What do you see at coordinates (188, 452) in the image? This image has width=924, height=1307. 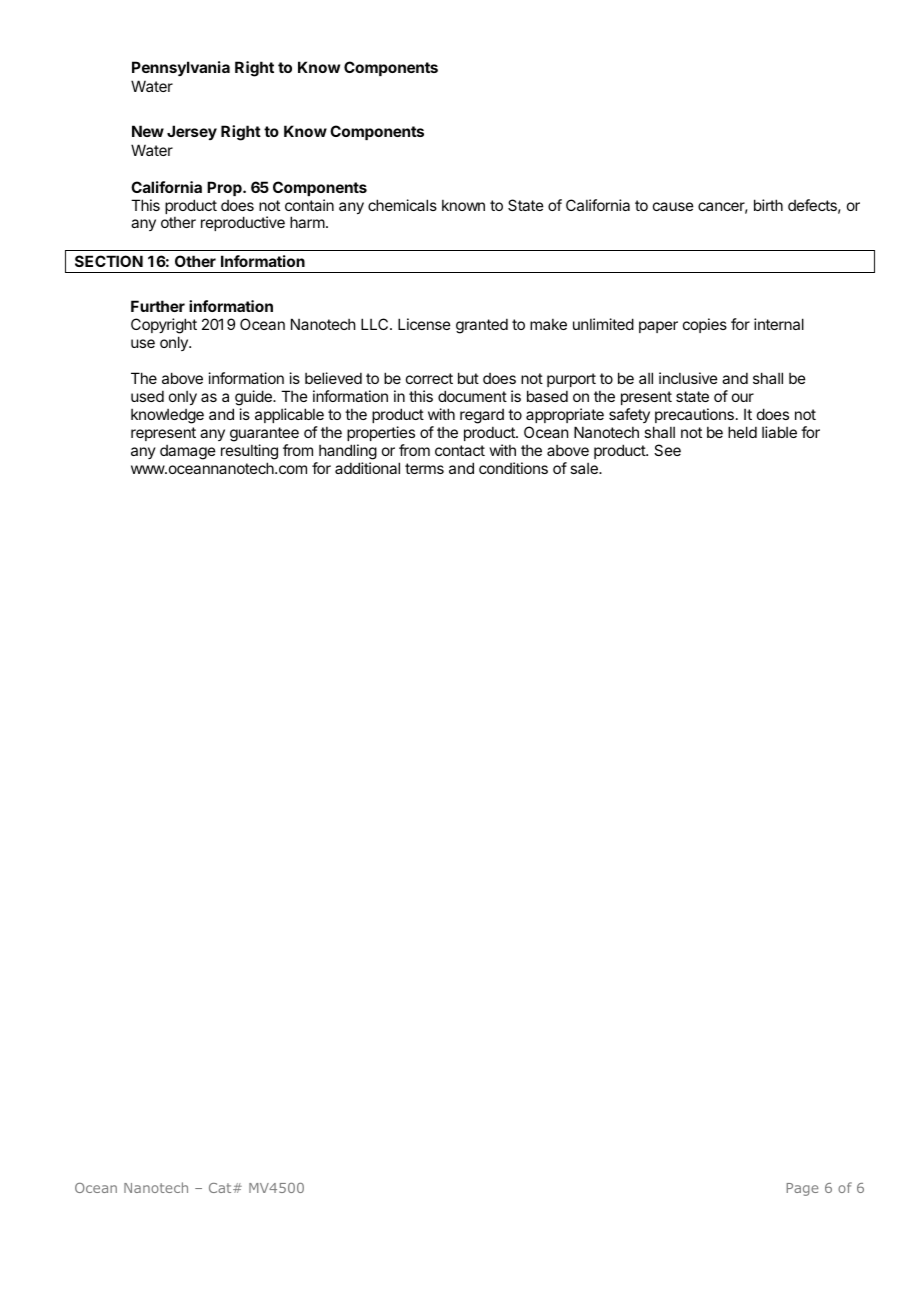 I see `damage` at bounding box center [188, 452].
